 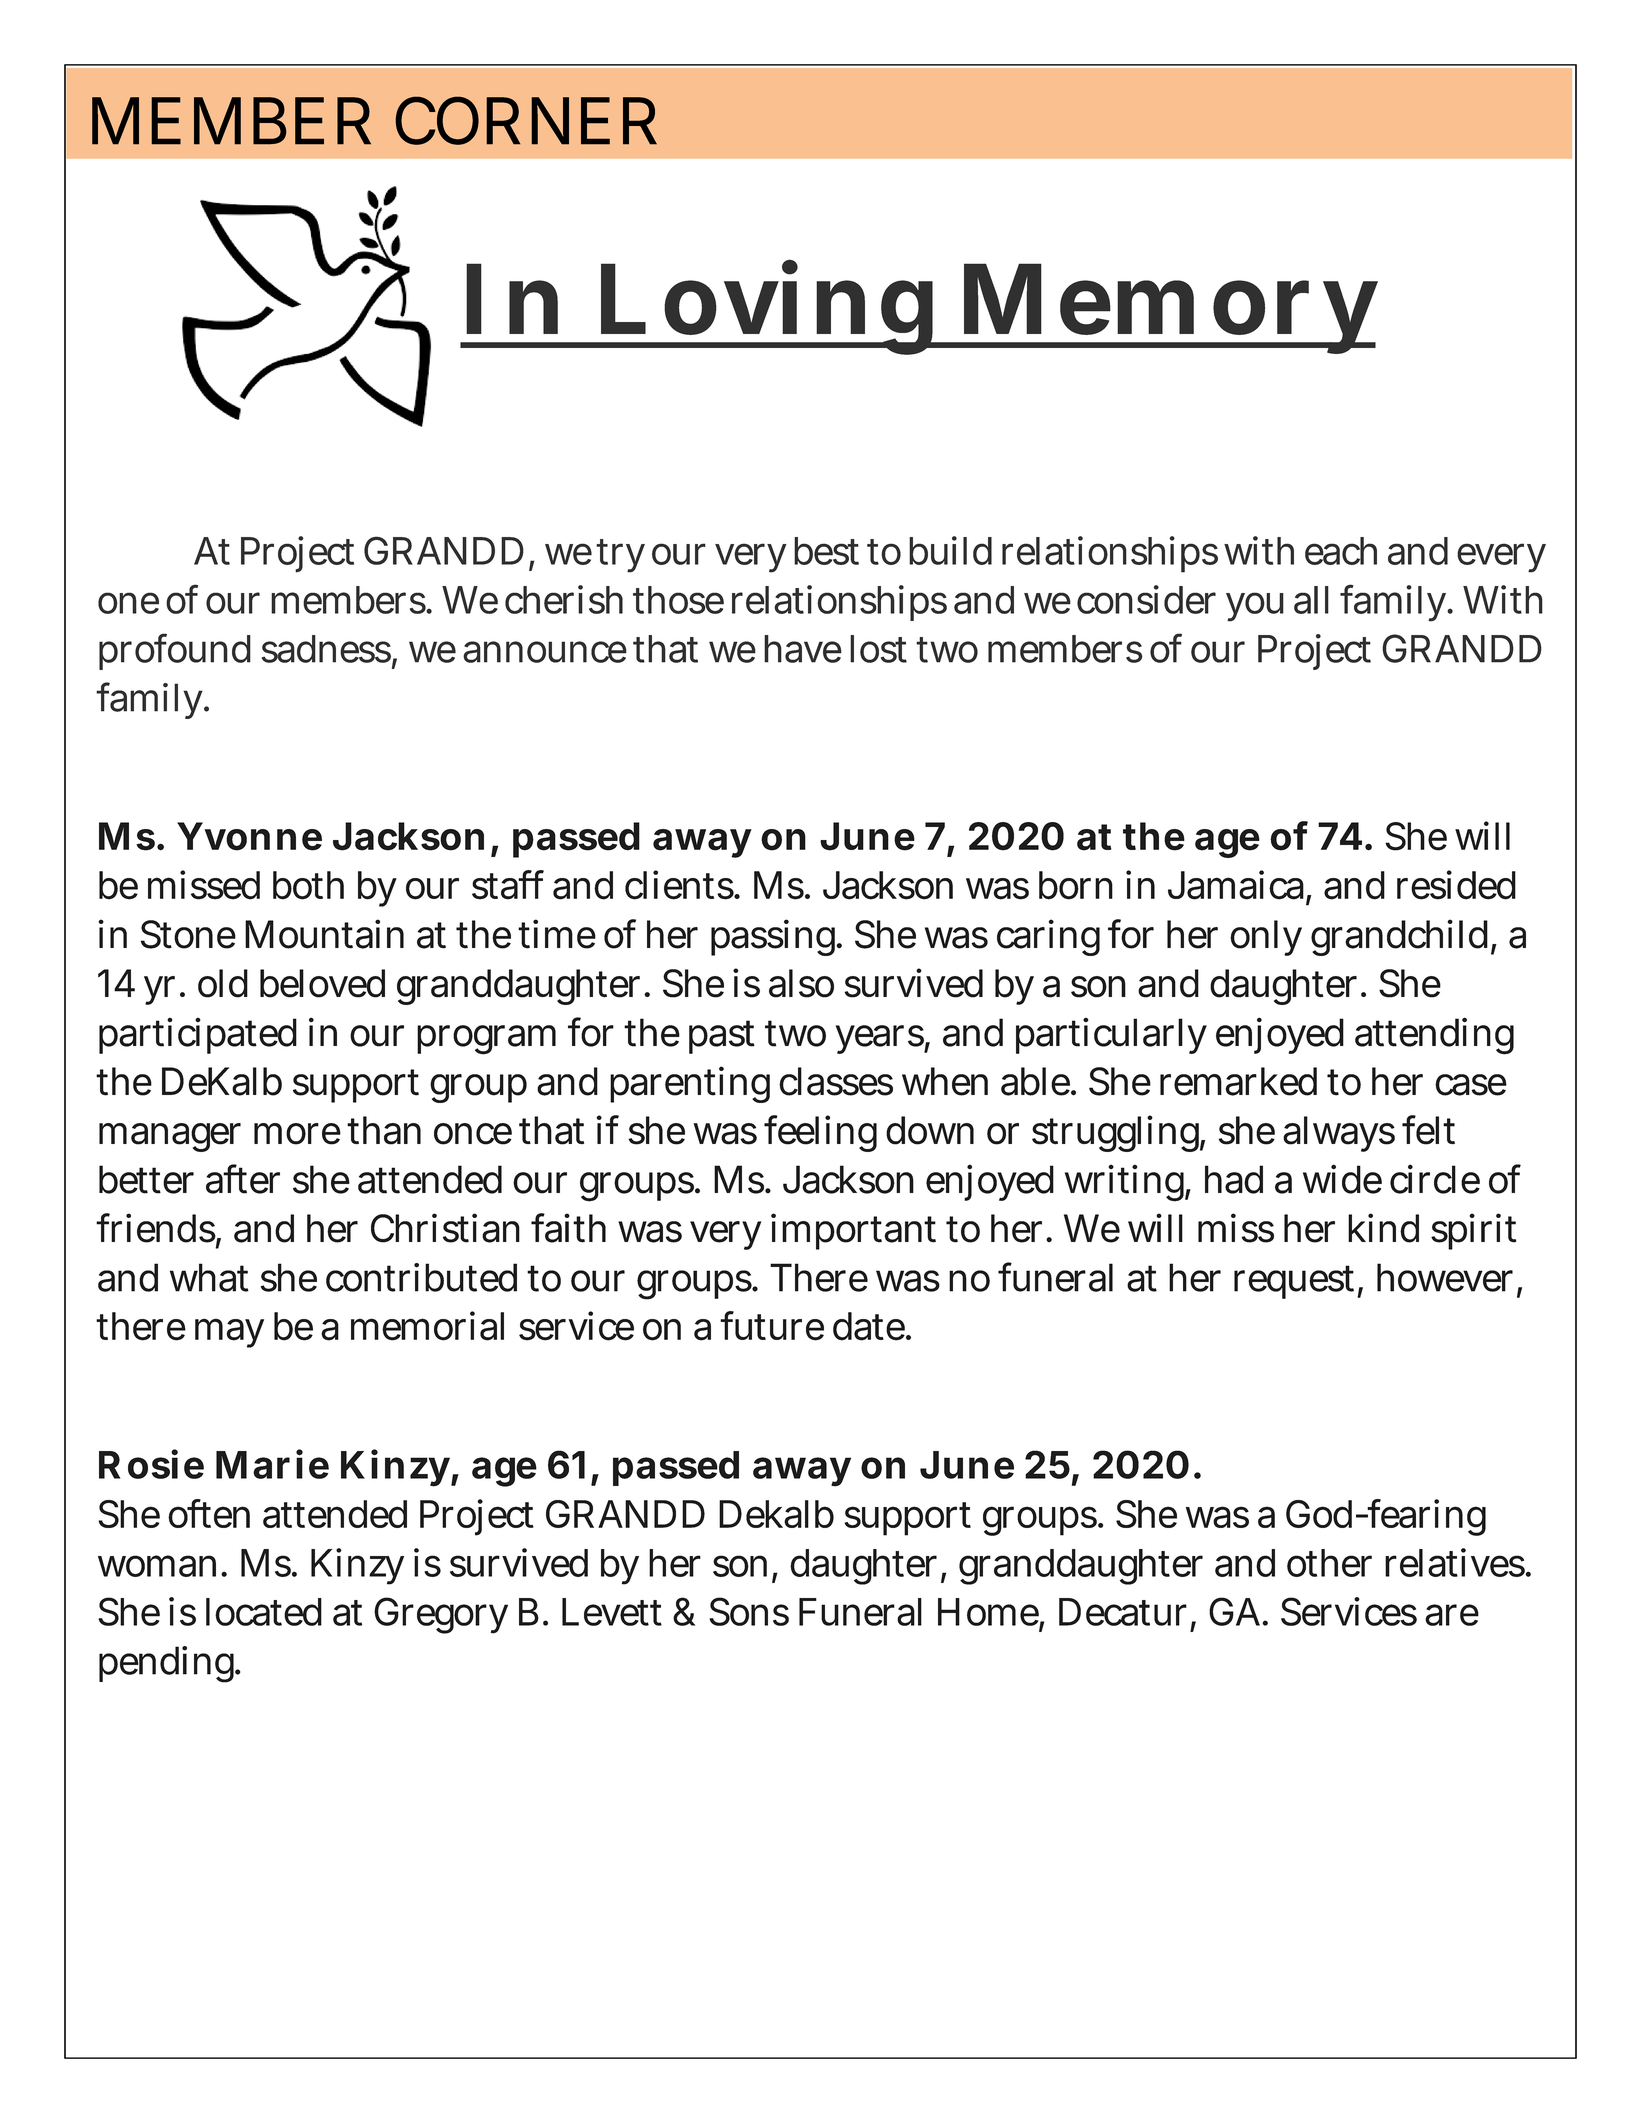 What do you see at coordinates (264, 1612) in the screenshot?
I see `located` at bounding box center [264, 1612].
